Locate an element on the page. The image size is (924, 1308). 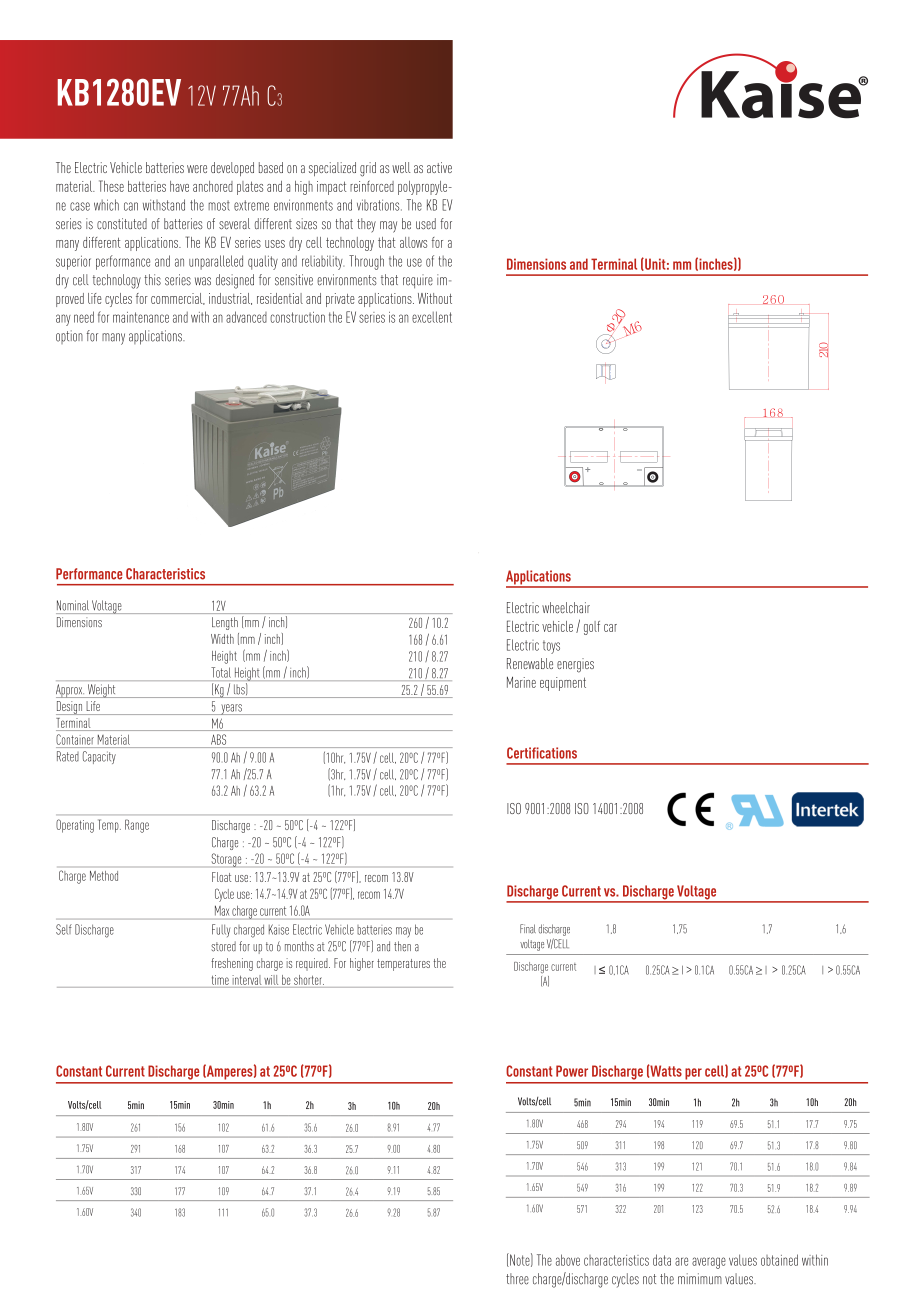
active is located at coordinates (439, 167).
